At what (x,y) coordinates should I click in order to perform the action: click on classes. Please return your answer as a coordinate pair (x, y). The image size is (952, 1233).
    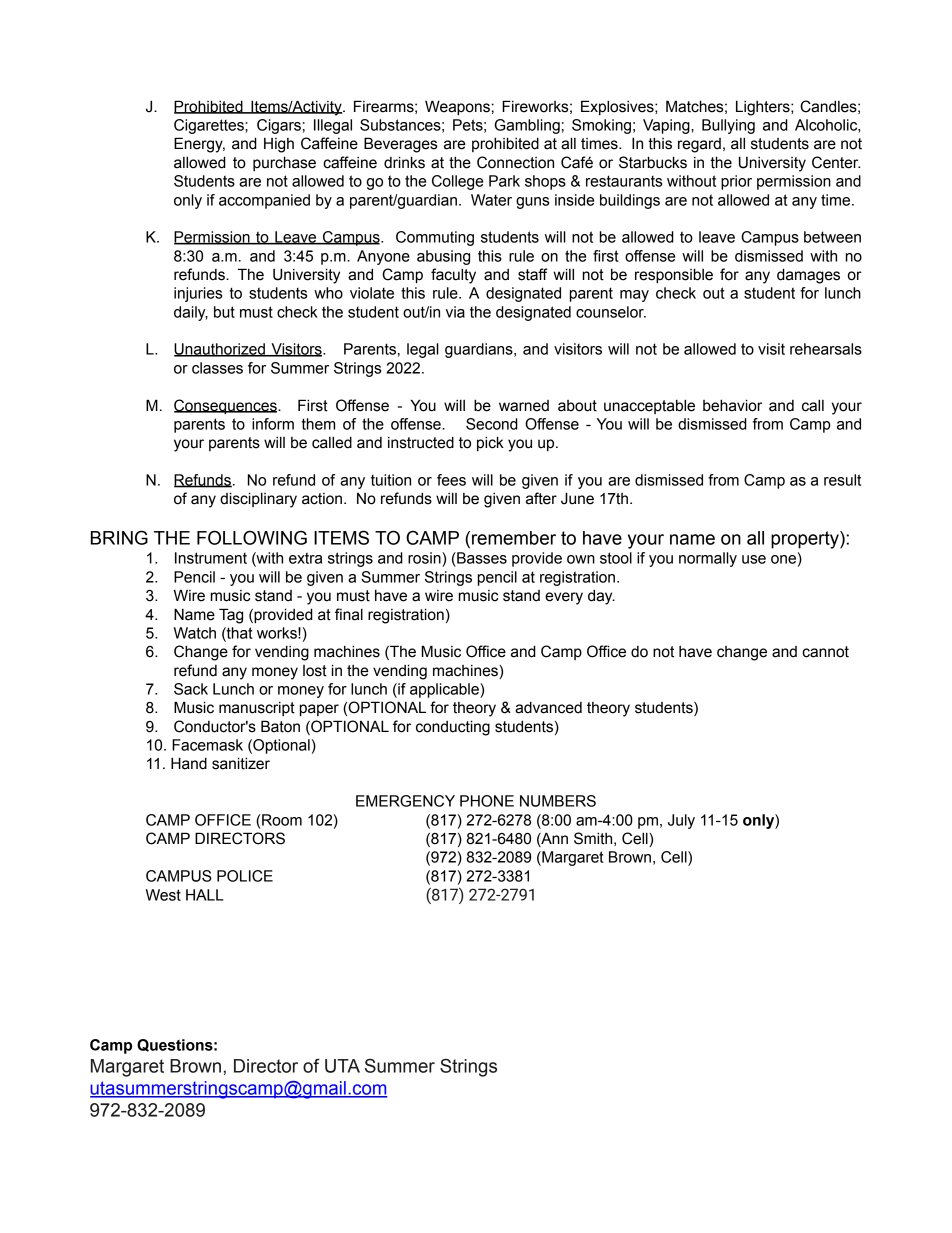
    Looking at the image, I should click on (217, 368).
